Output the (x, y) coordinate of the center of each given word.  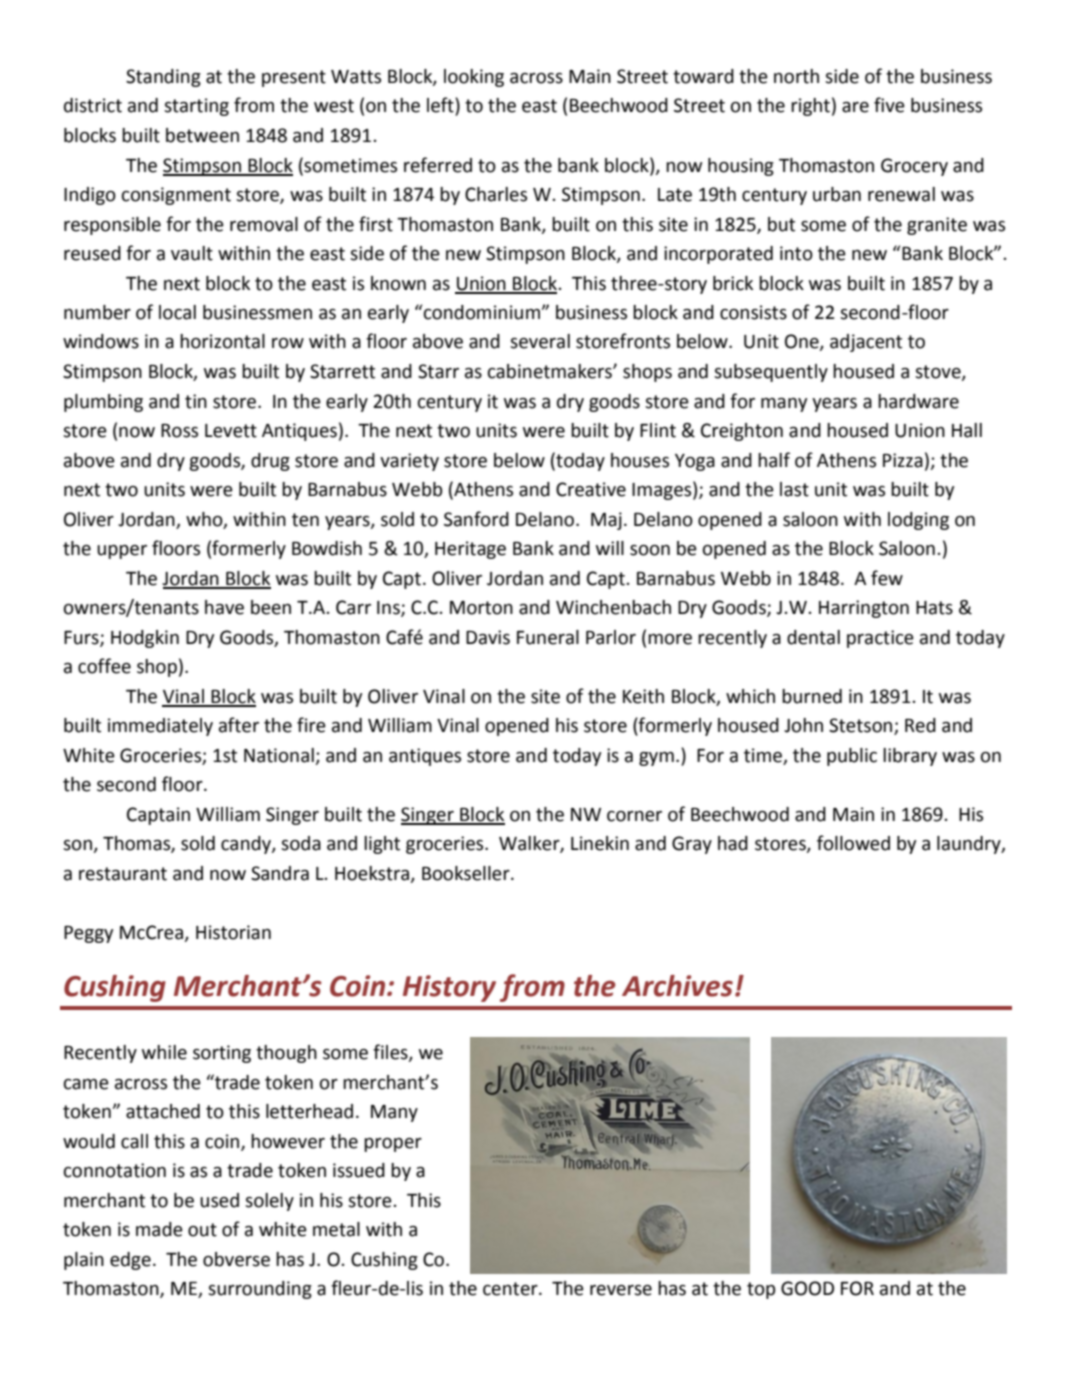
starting (196, 107)
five (889, 105)
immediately (160, 727)
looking (474, 78)
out (202, 1230)
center (511, 1289)
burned (812, 696)
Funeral (548, 637)
